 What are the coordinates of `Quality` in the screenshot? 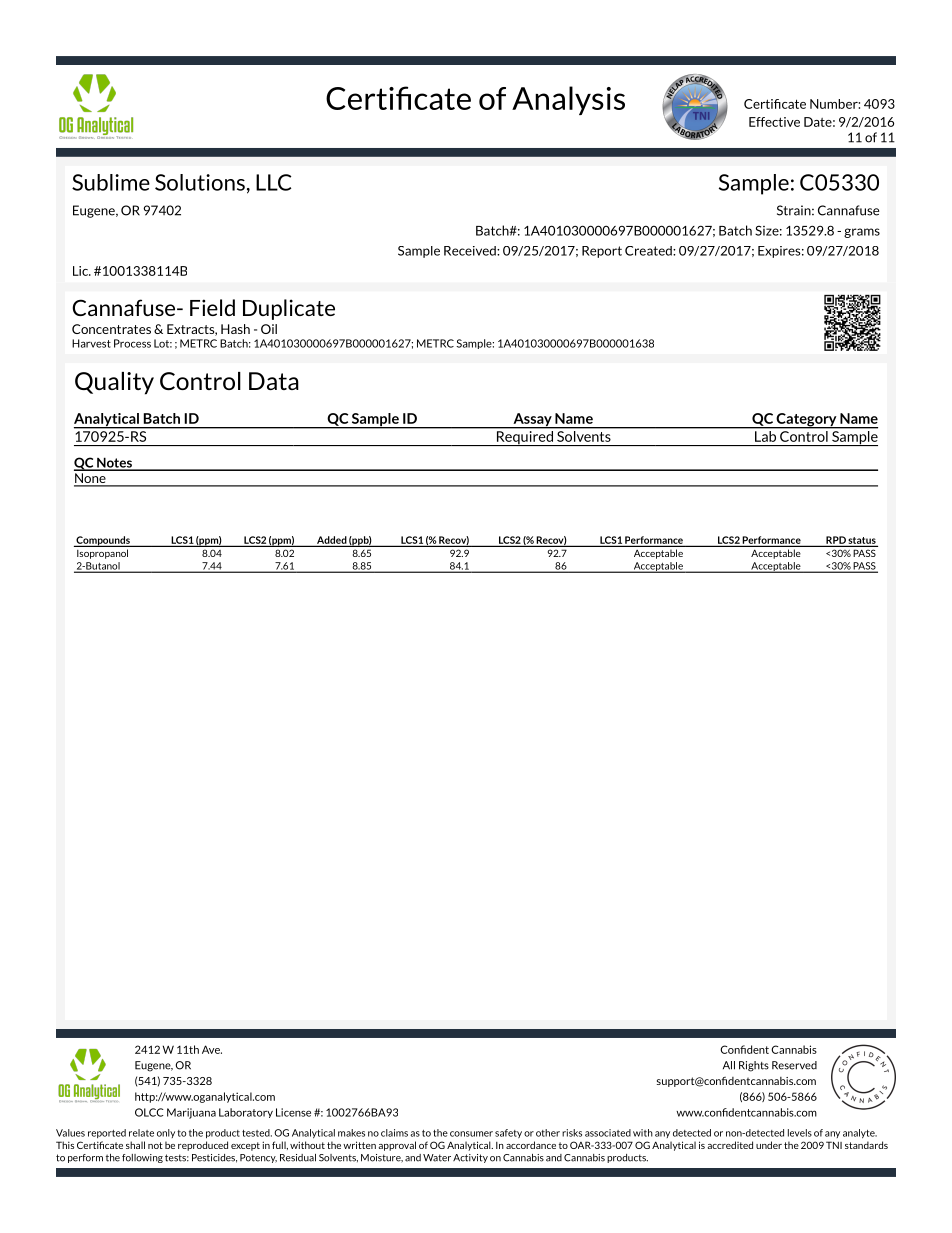 It's located at (114, 383).
